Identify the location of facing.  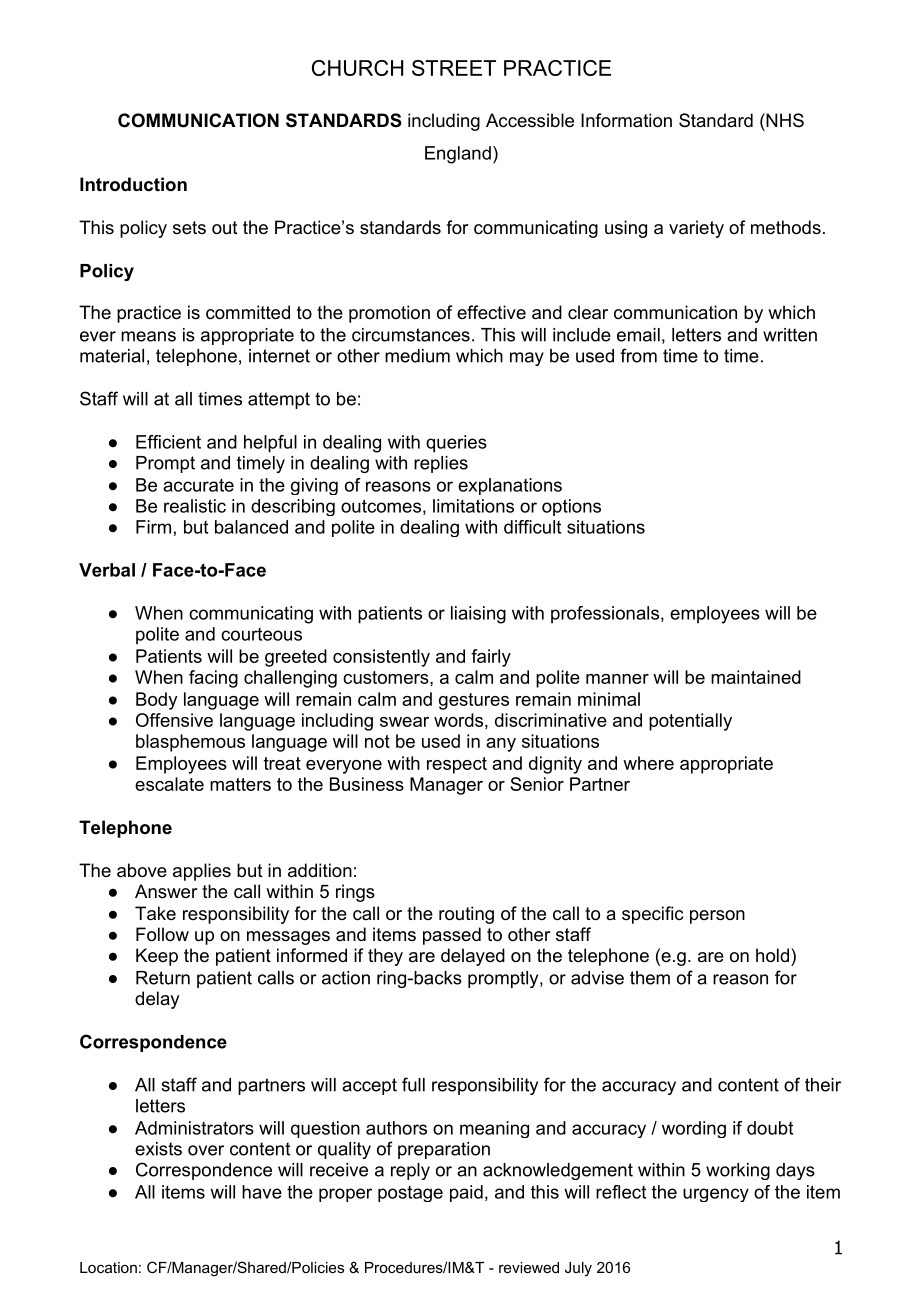
(213, 679).
